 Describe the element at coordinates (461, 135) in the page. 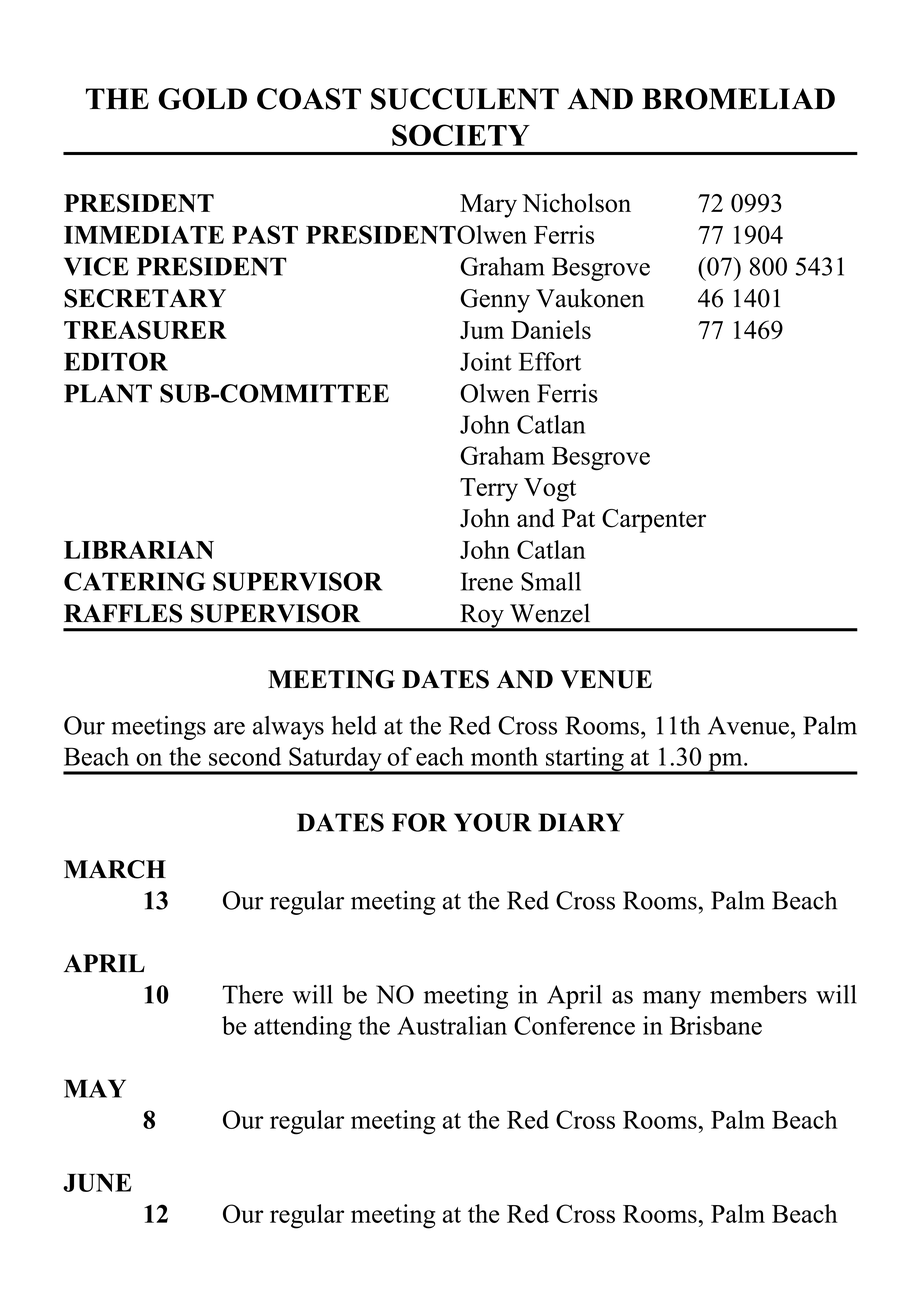

I see `SOCIETY` at that location.
